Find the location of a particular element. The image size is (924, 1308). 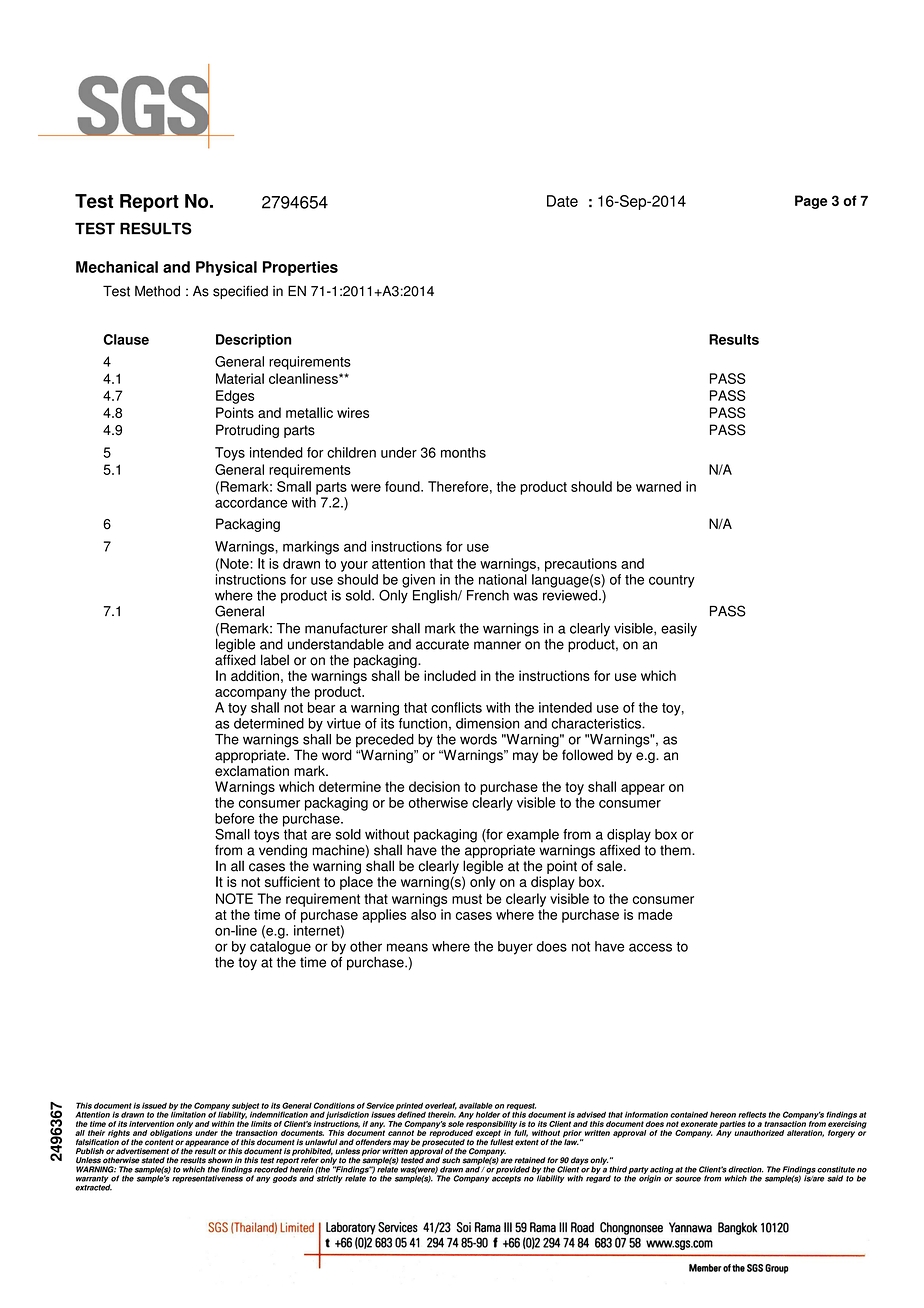

Date is located at coordinates (562, 201).
